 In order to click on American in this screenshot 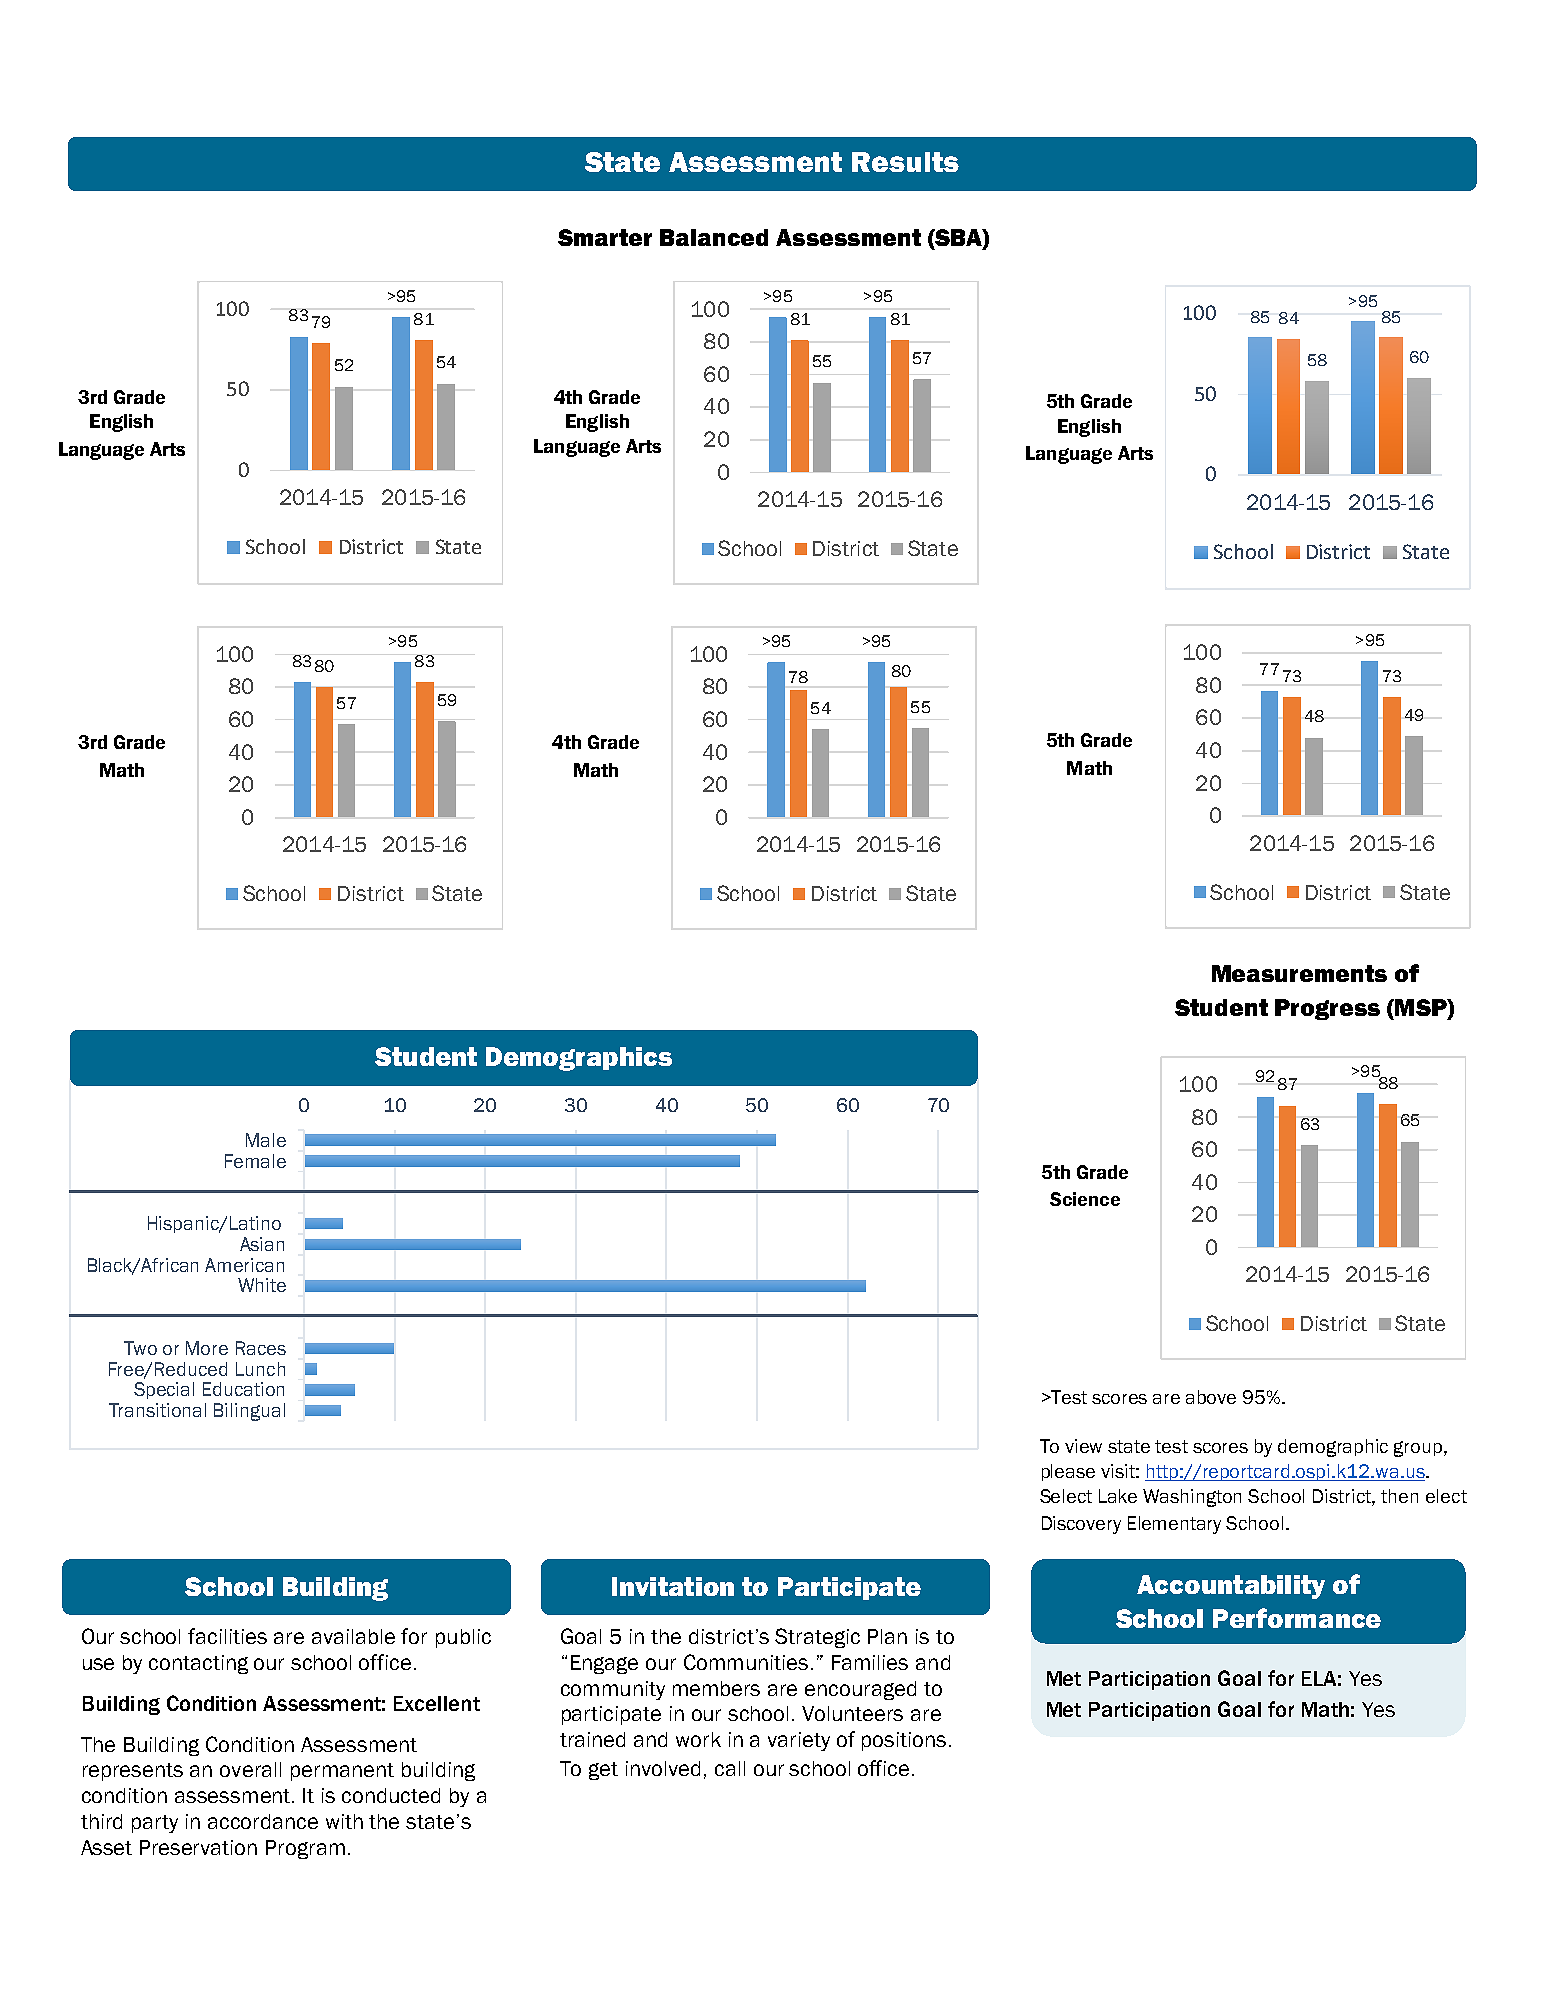, I will do `click(244, 1265)`.
